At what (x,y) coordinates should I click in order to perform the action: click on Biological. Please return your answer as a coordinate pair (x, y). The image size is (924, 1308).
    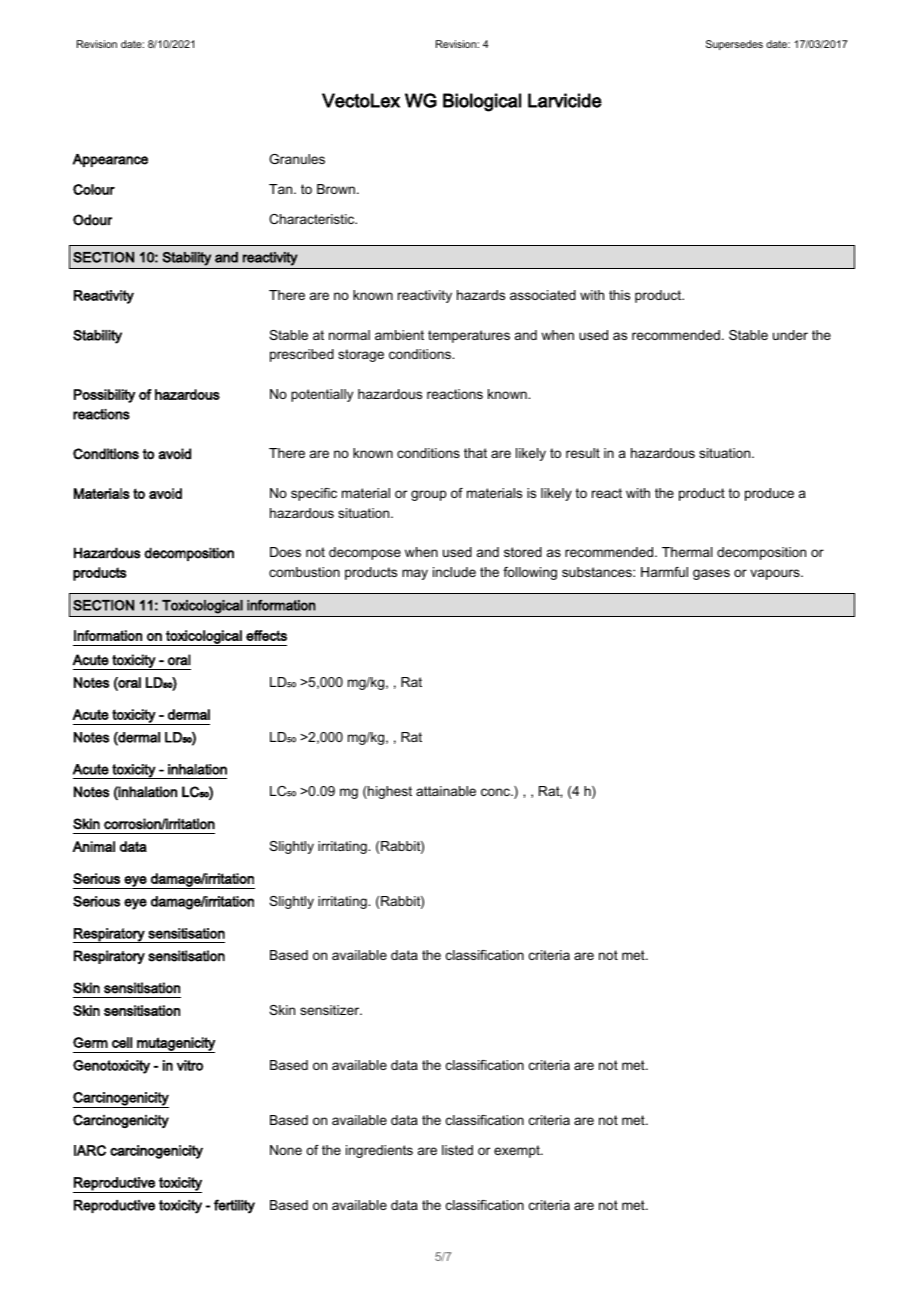
    Looking at the image, I should click on (482, 102).
